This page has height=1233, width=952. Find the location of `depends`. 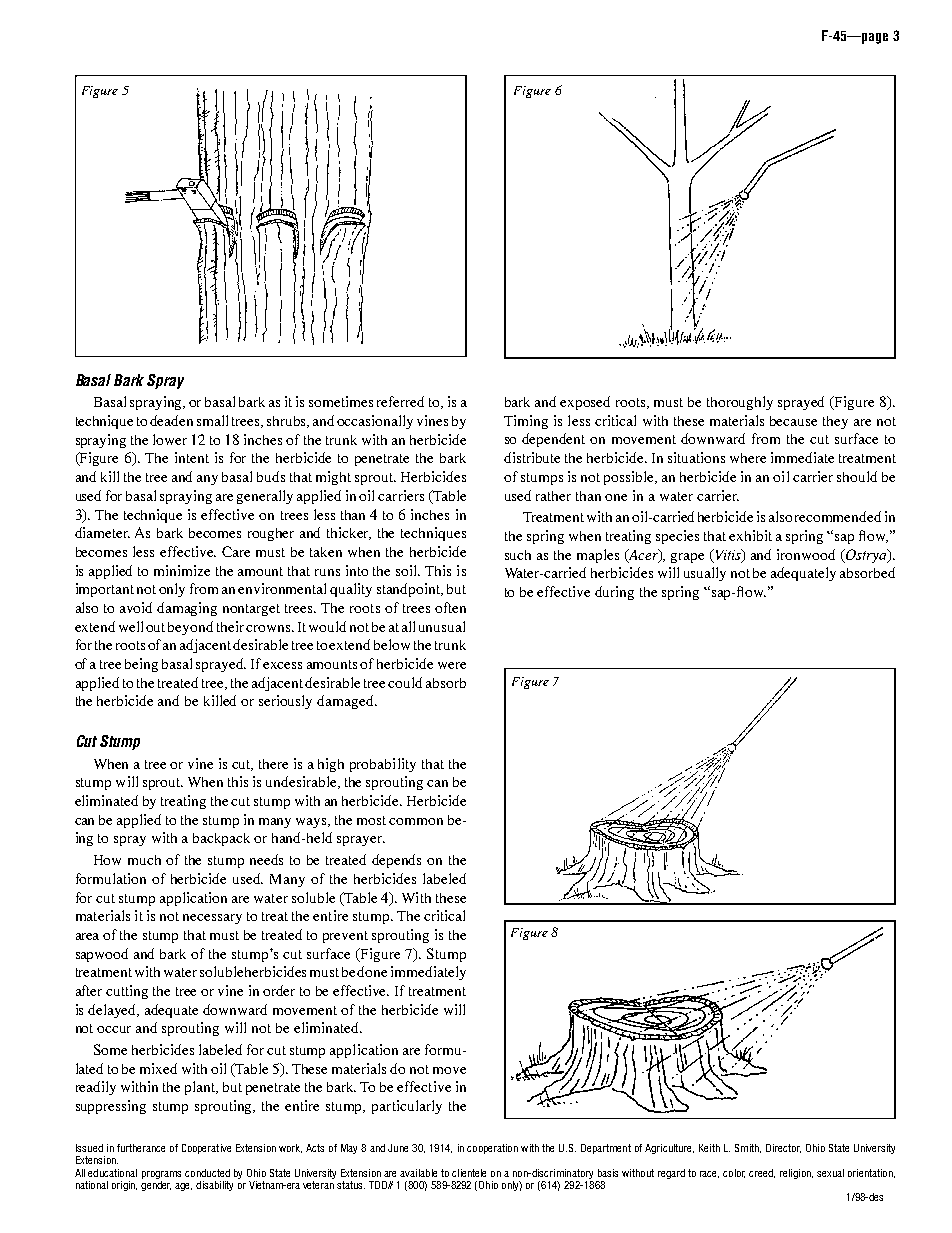

depends is located at coordinates (396, 861).
